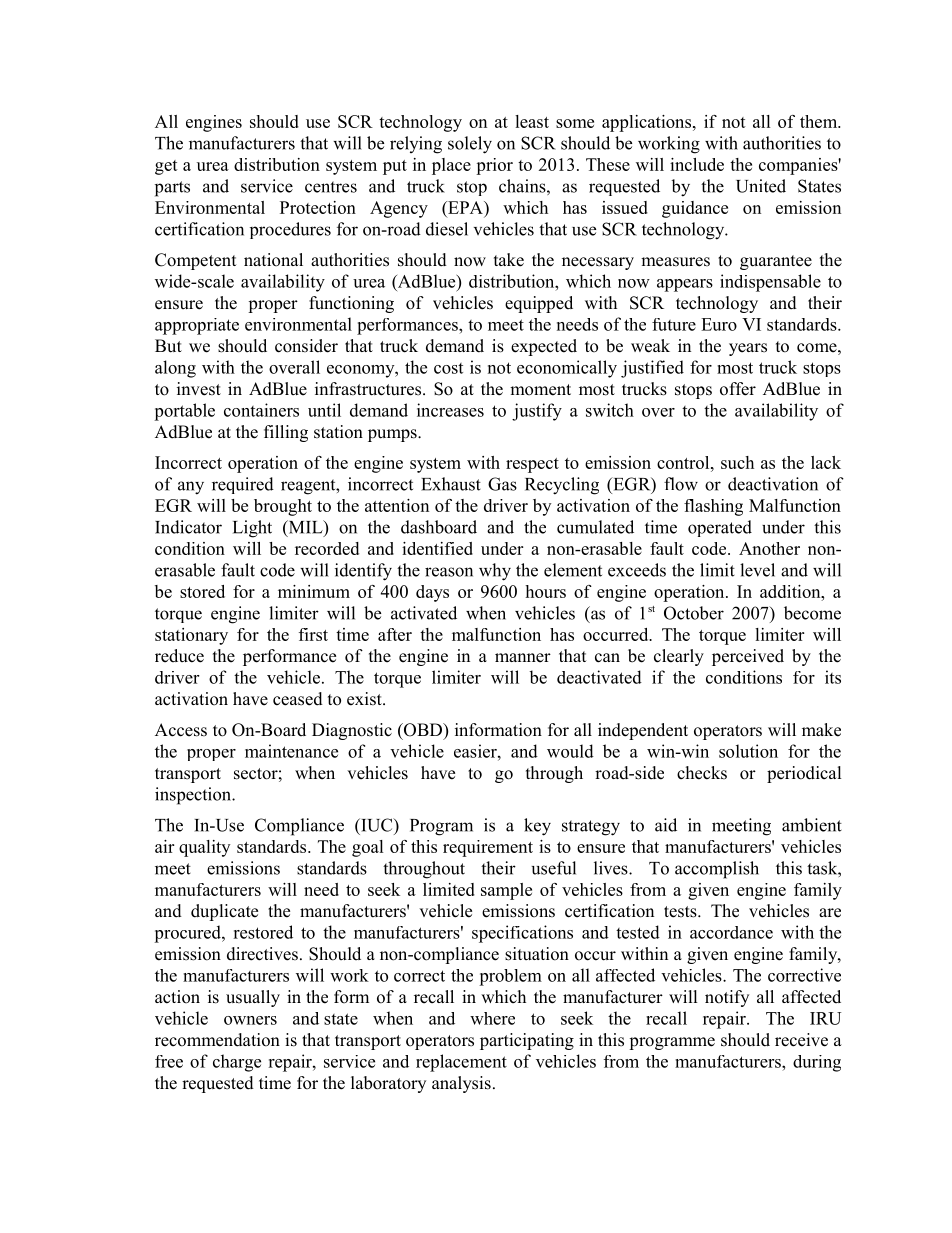 The width and height of the image is (952, 1233). What do you see at coordinates (761, 186) in the image?
I see `United` at bounding box center [761, 186].
